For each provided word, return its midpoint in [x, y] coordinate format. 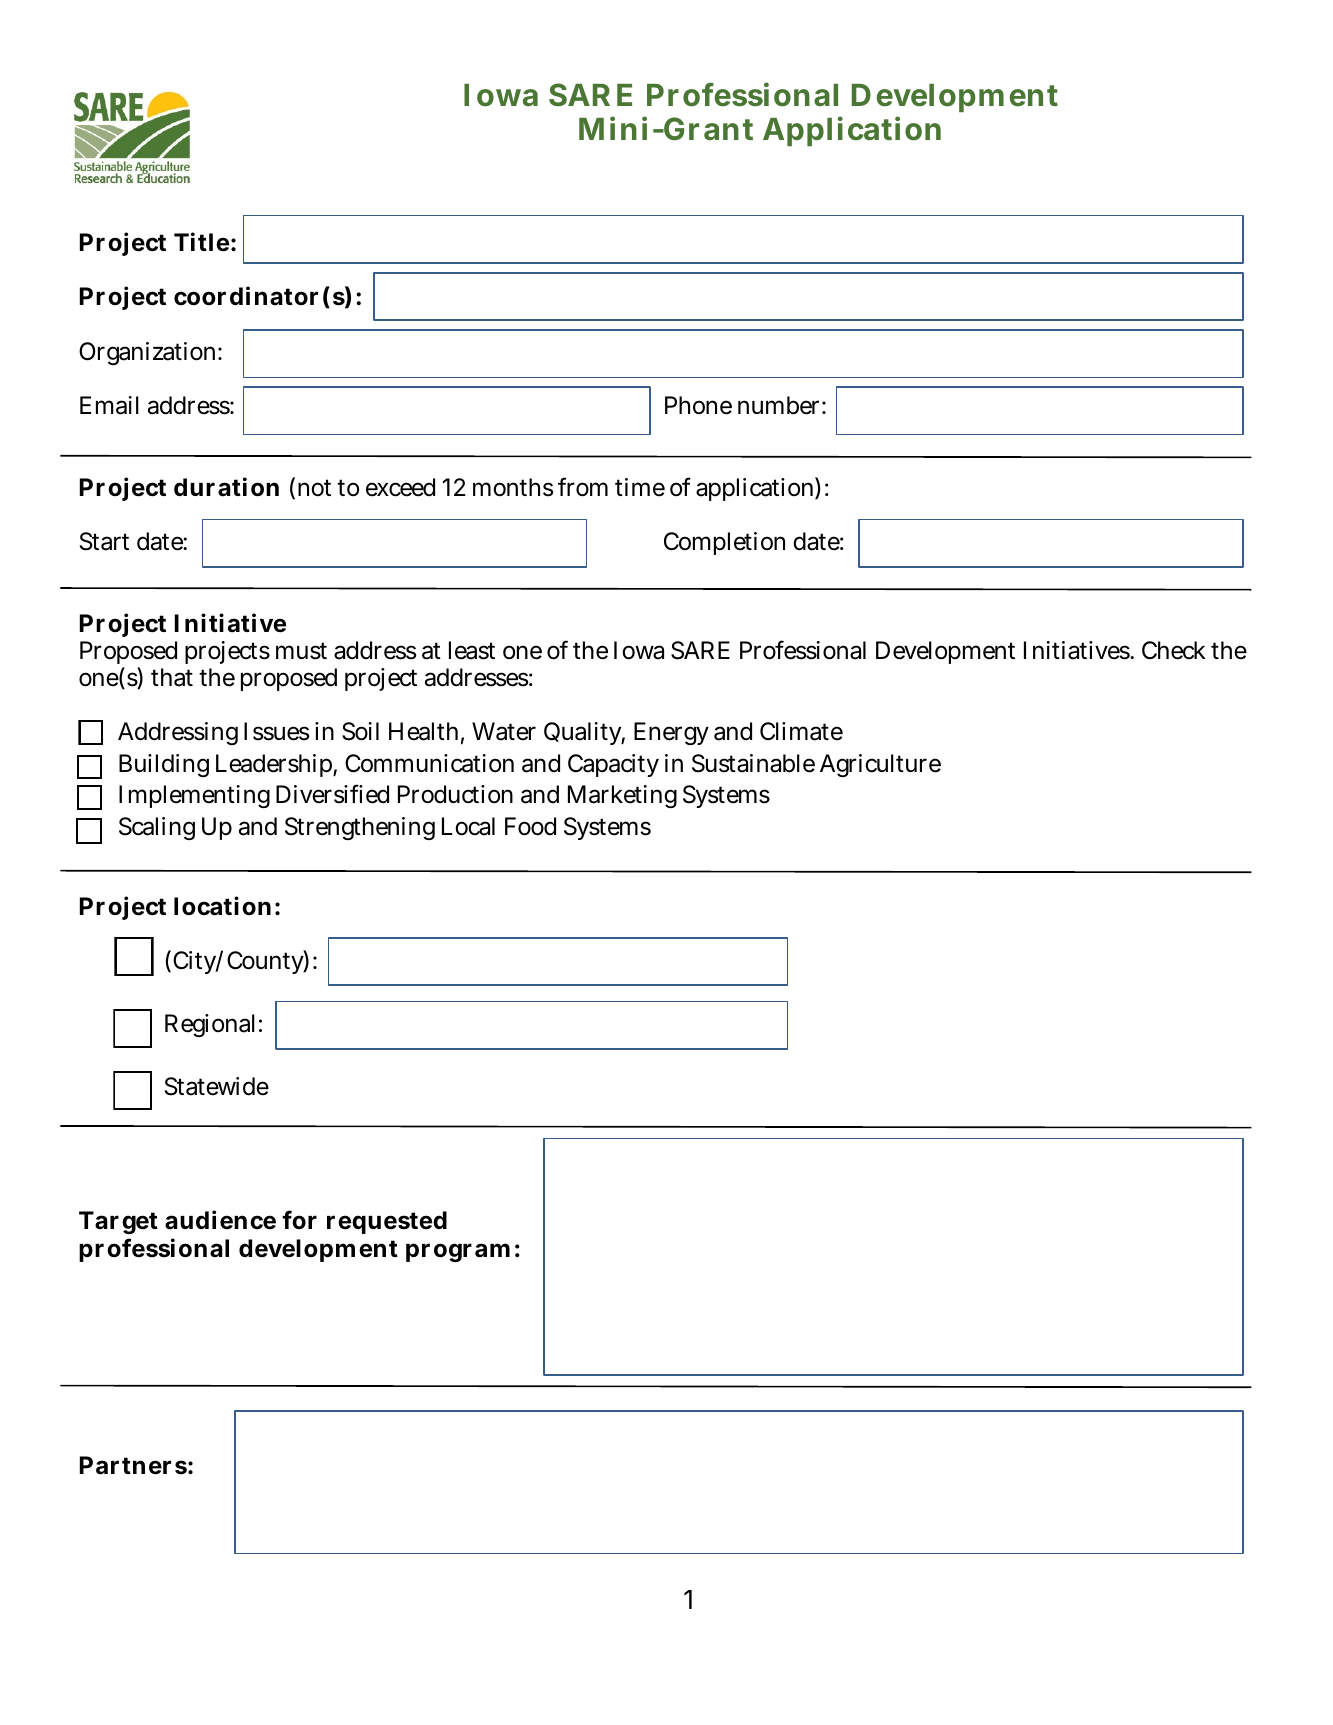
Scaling [157, 828]
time [640, 487]
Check [1174, 650]
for [299, 1220]
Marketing [622, 796]
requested [387, 1222]
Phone [698, 405]
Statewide [217, 1086]
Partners [133, 1465]
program [458, 1252]
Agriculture [880, 765]
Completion [724, 543]
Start [104, 541]
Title [201, 242]
